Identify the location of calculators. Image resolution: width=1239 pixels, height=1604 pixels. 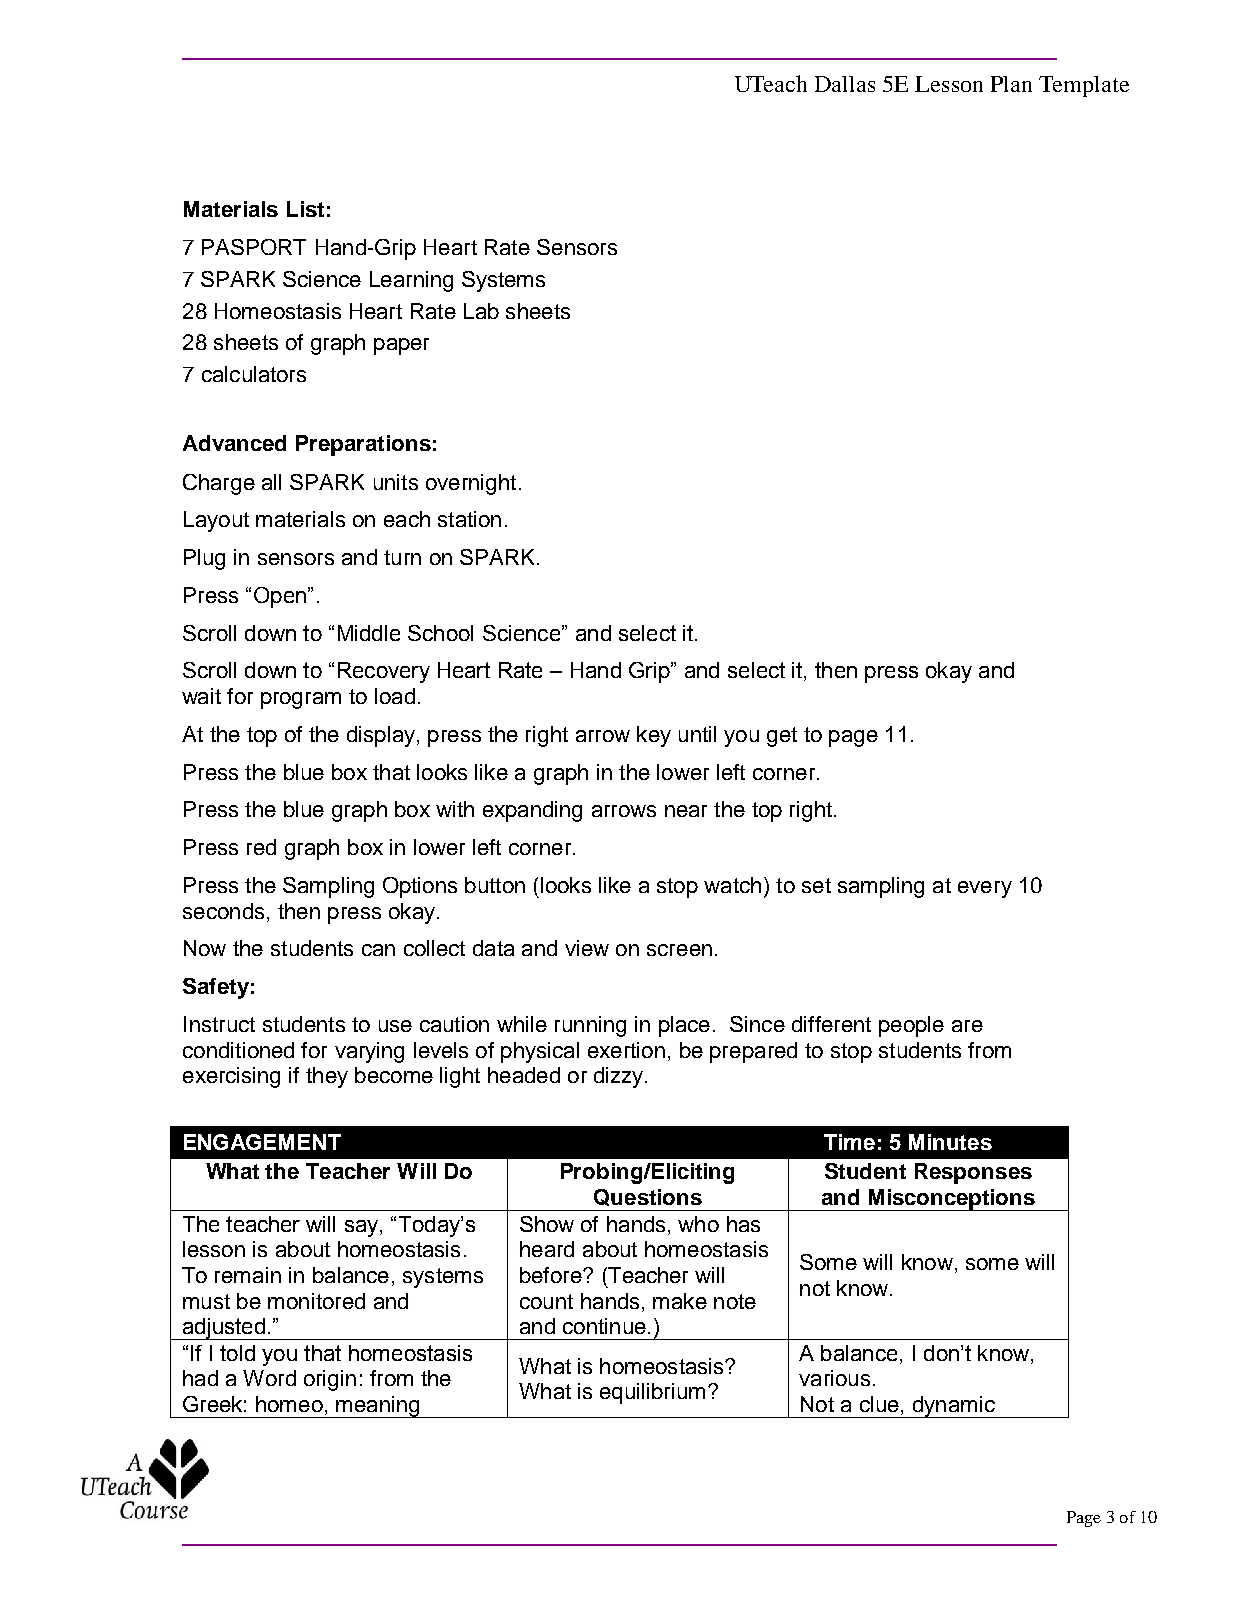
(254, 374).
